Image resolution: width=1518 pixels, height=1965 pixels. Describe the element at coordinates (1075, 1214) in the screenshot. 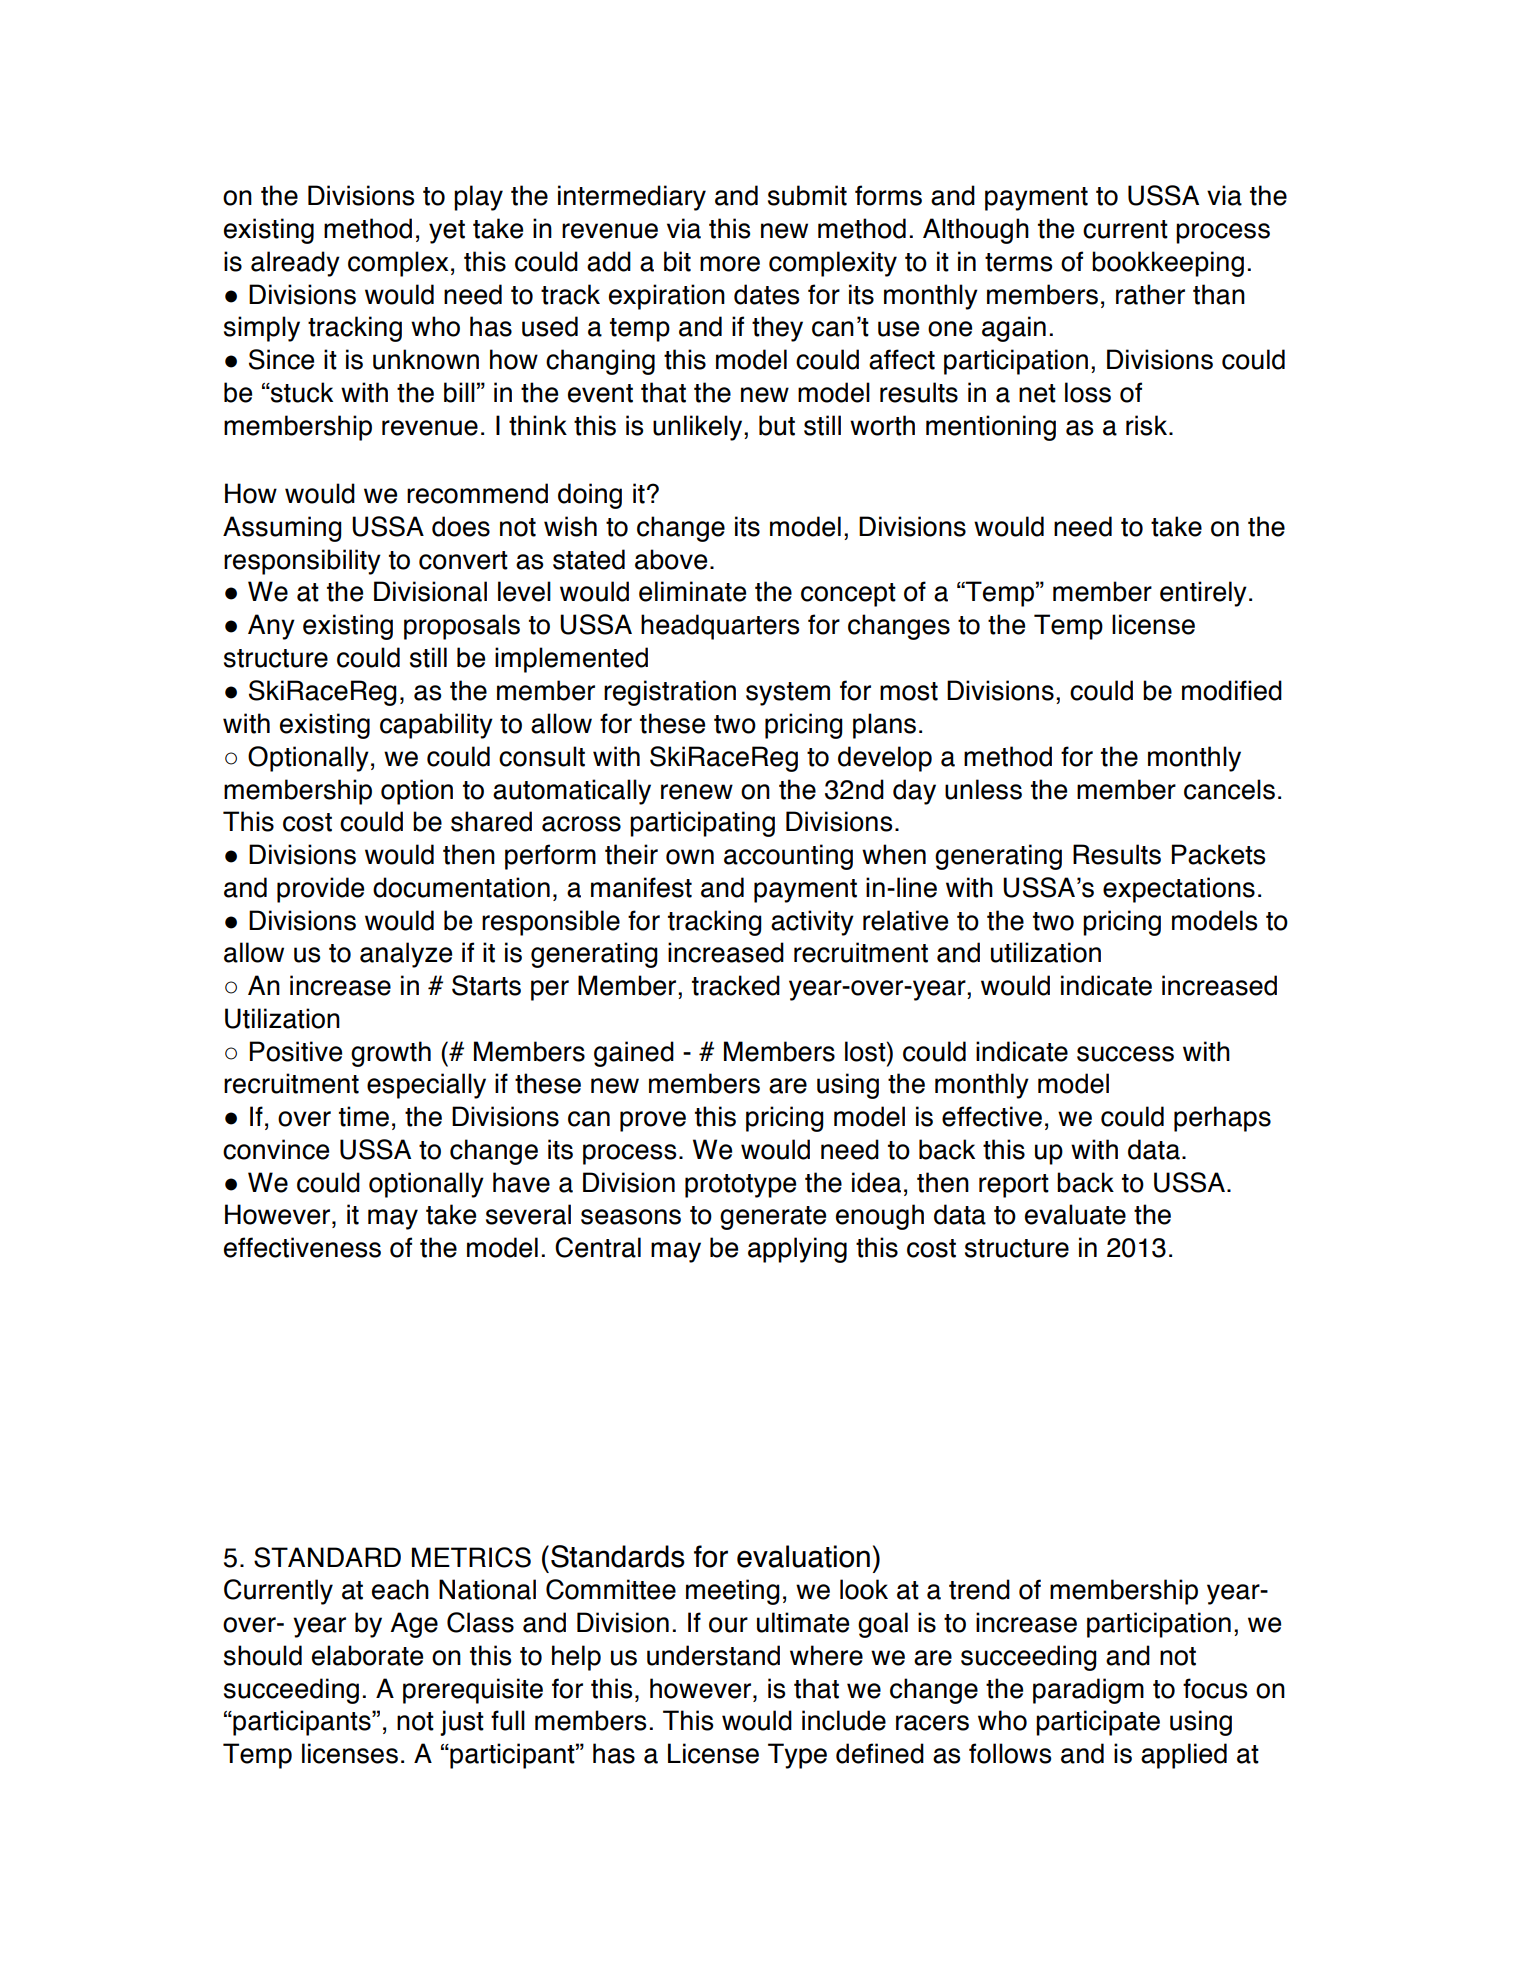

I see `evaluate` at that location.
